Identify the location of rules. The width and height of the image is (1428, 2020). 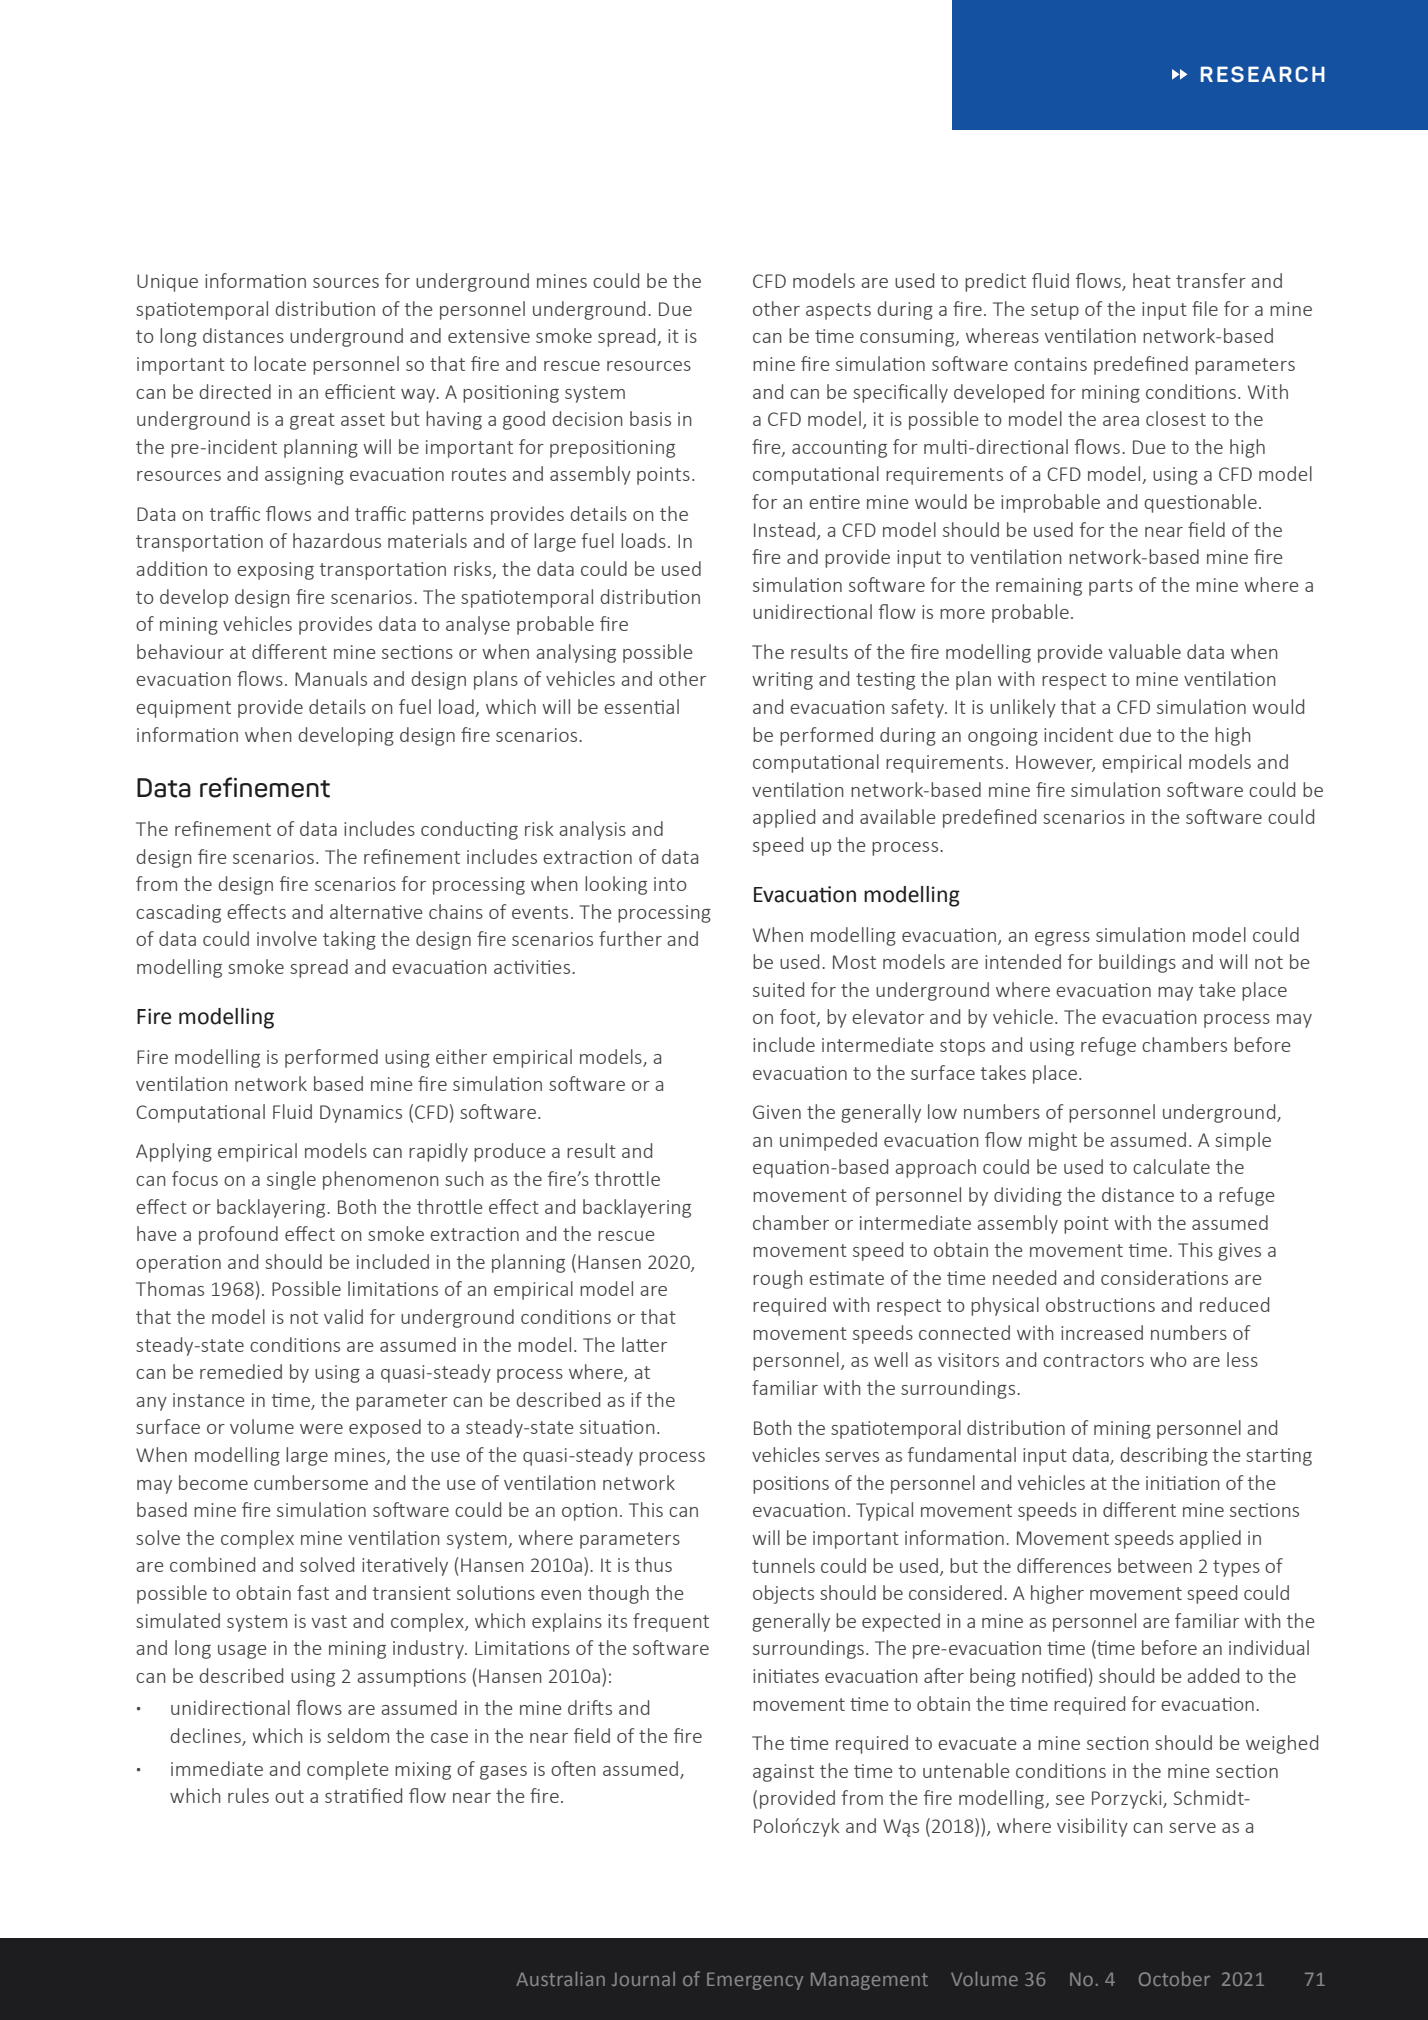
(248, 1795).
